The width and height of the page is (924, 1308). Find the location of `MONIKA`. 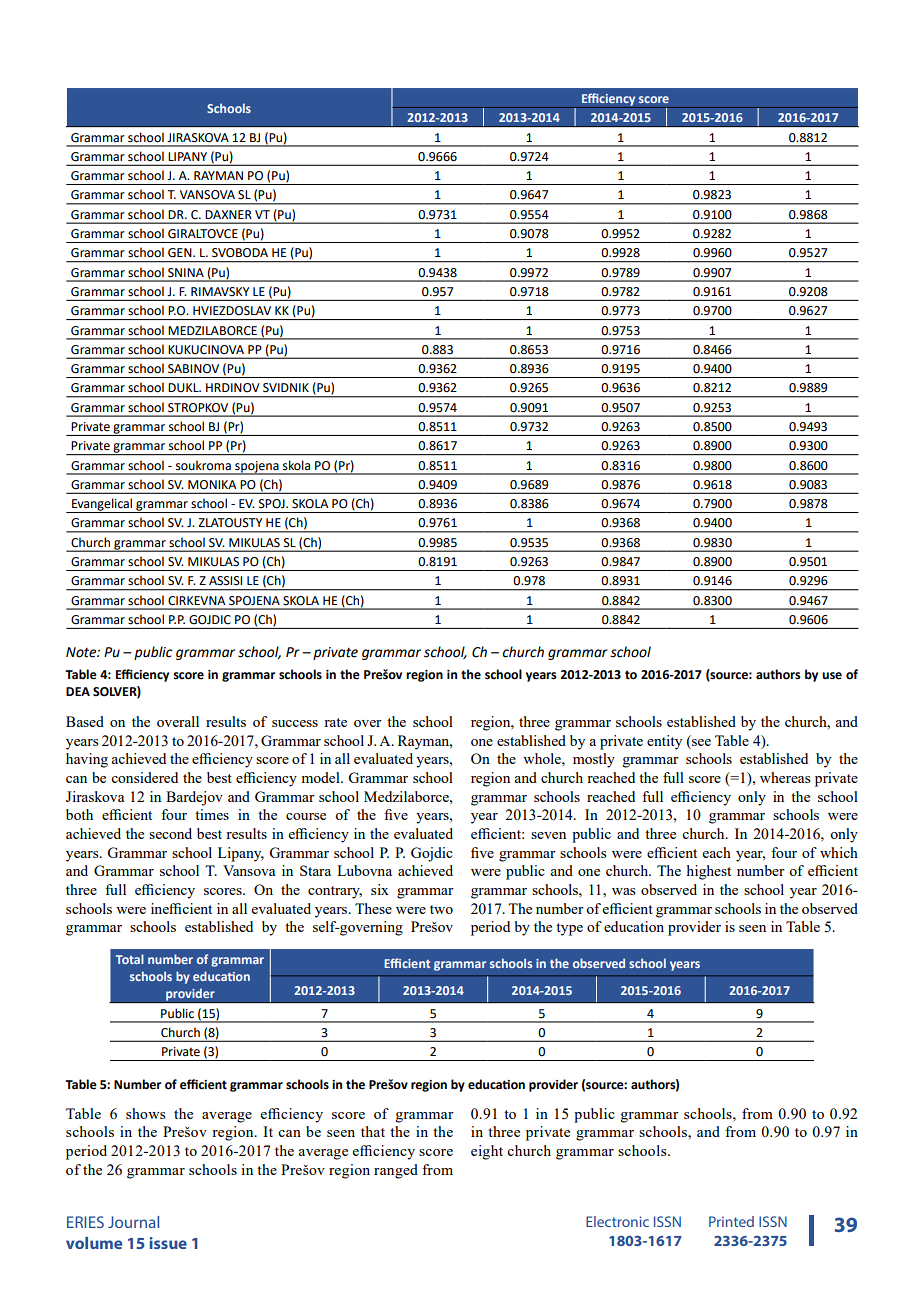

MONIKA is located at coordinates (212, 485).
